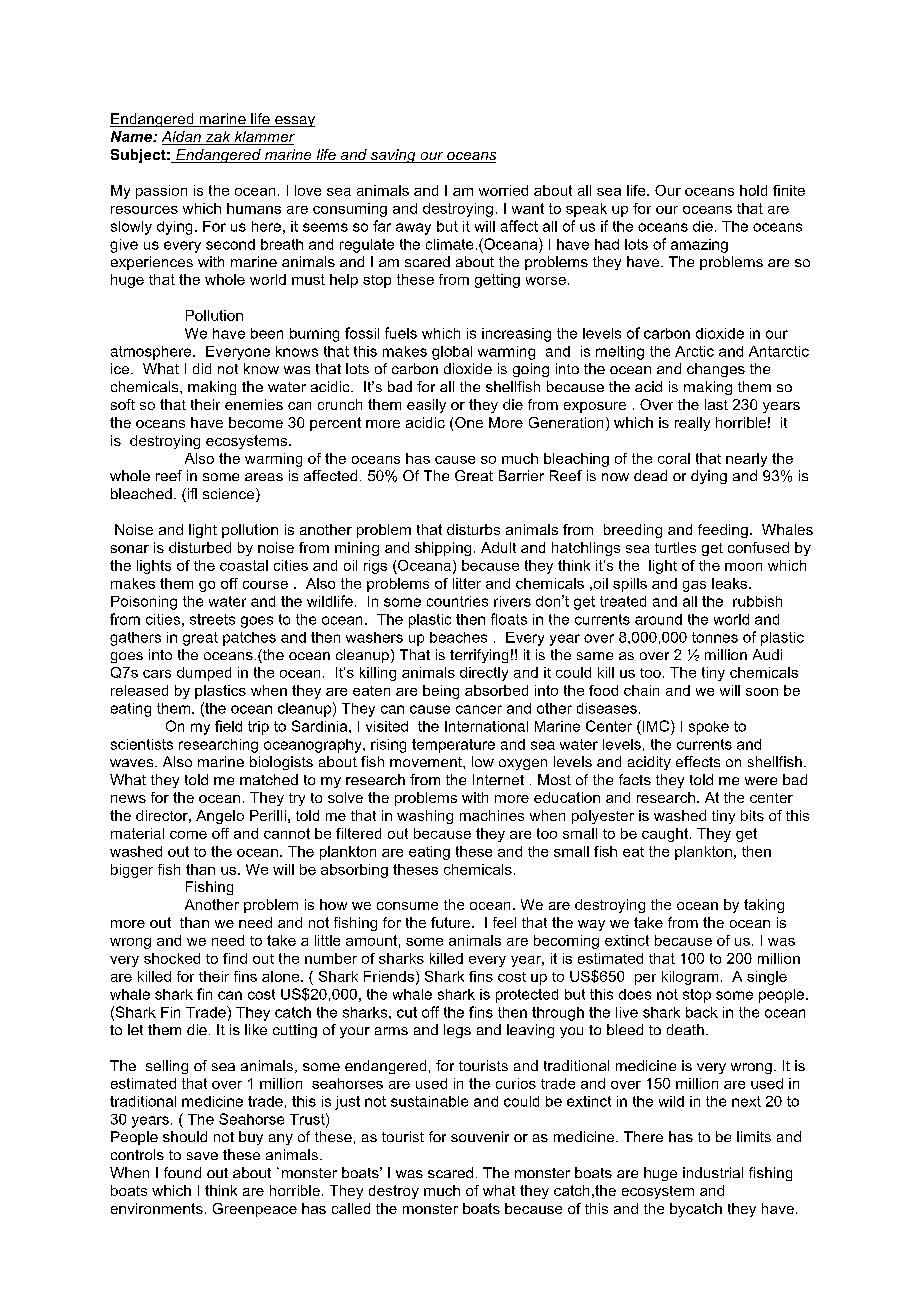  What do you see at coordinates (393, 156) in the screenshot?
I see `saving` at bounding box center [393, 156].
